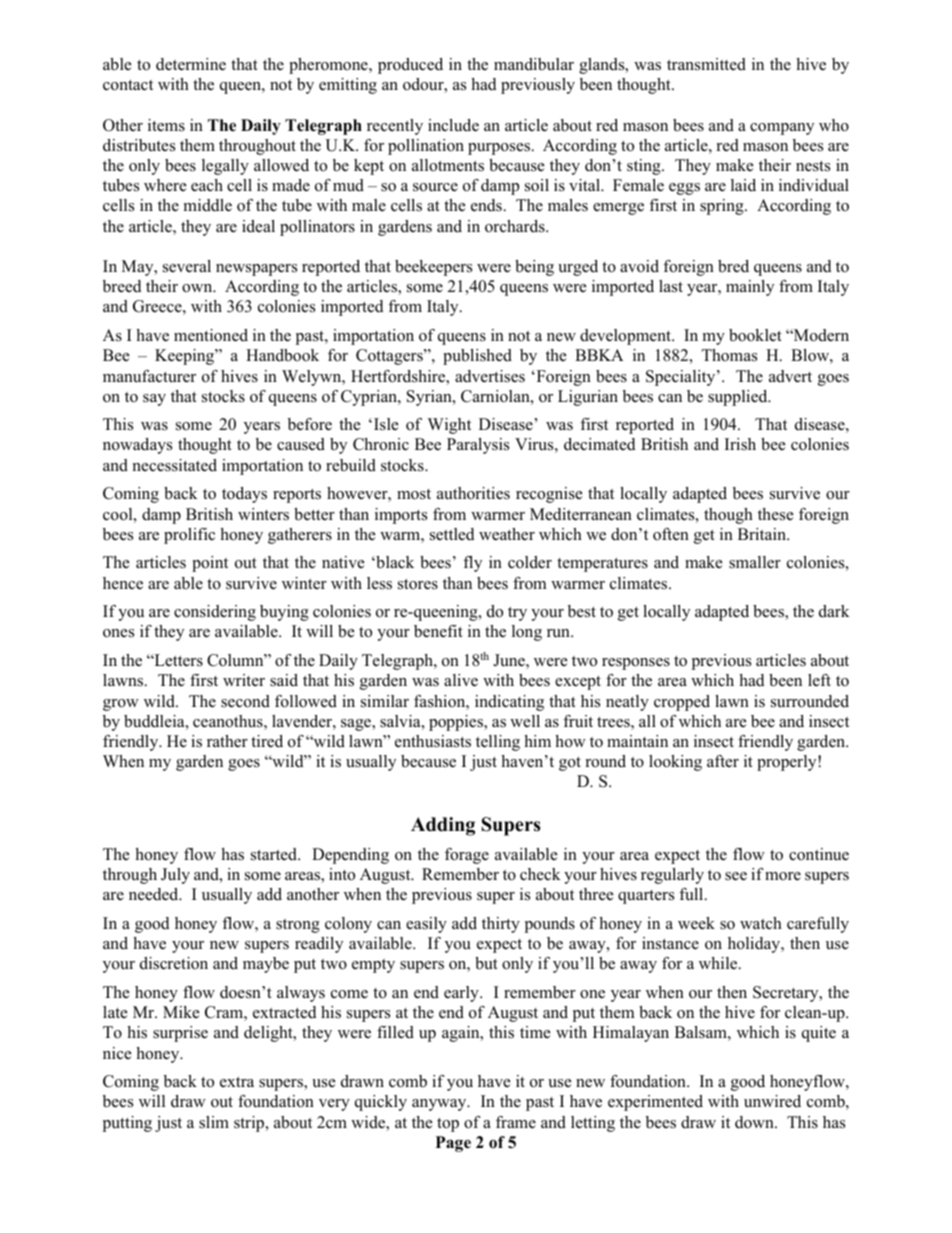 Image resolution: width=952 pixels, height=1233 pixels. I want to click on Paralysis, so click(478, 446).
